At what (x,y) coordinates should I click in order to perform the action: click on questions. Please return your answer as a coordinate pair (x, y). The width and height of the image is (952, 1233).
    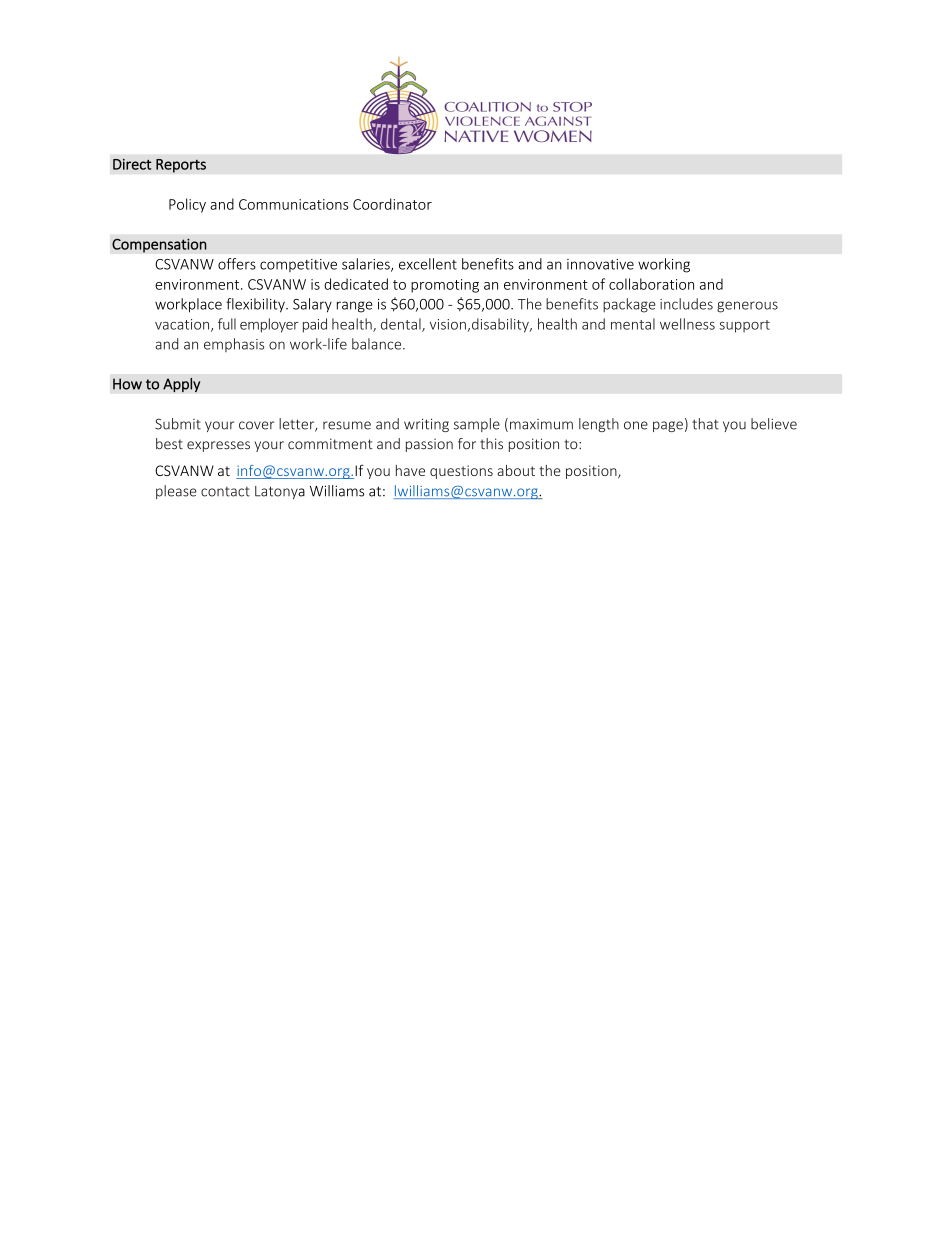
    Looking at the image, I should click on (461, 472).
